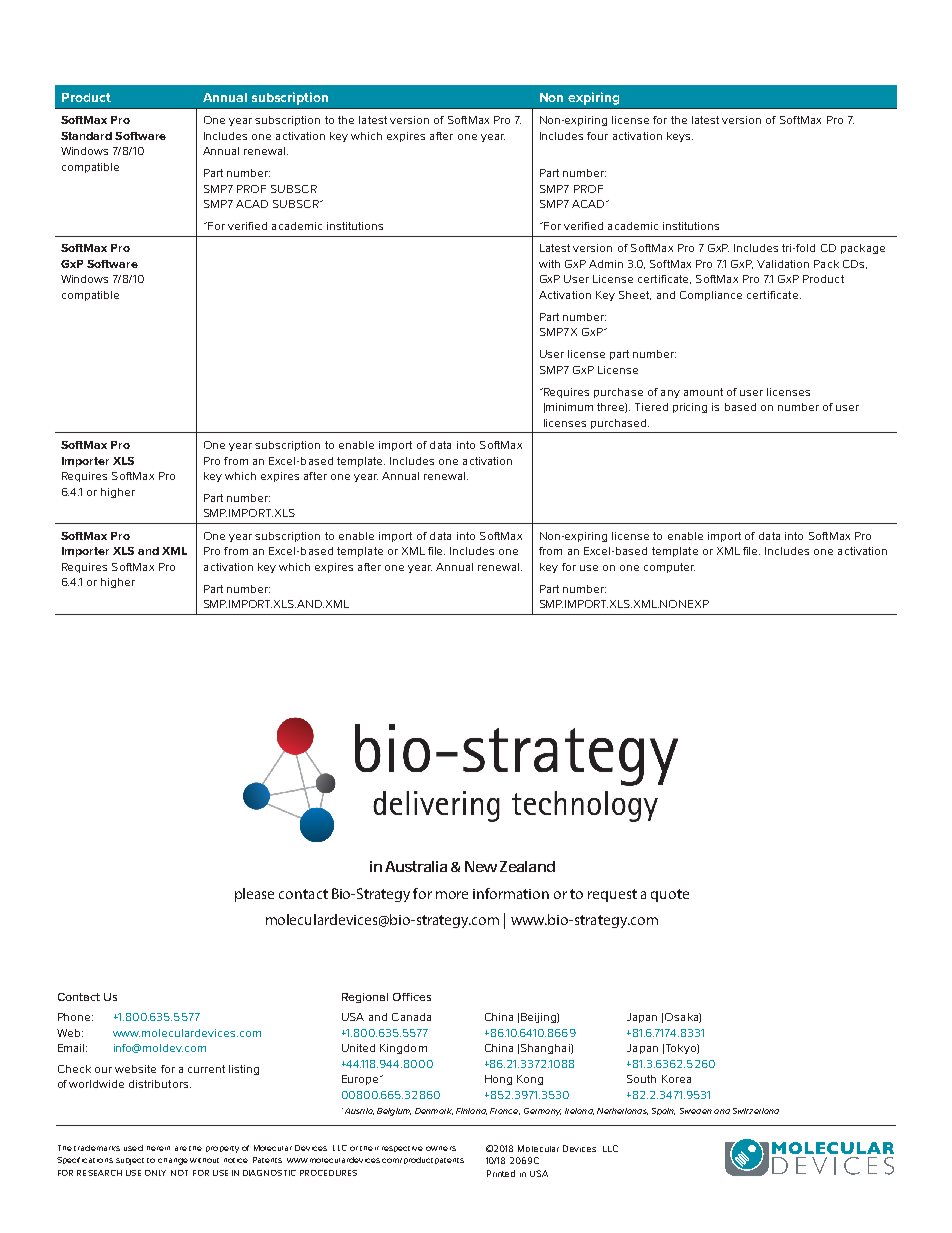 The width and height of the page is (952, 1233). What do you see at coordinates (412, 997) in the page?
I see `Offices` at bounding box center [412, 997].
